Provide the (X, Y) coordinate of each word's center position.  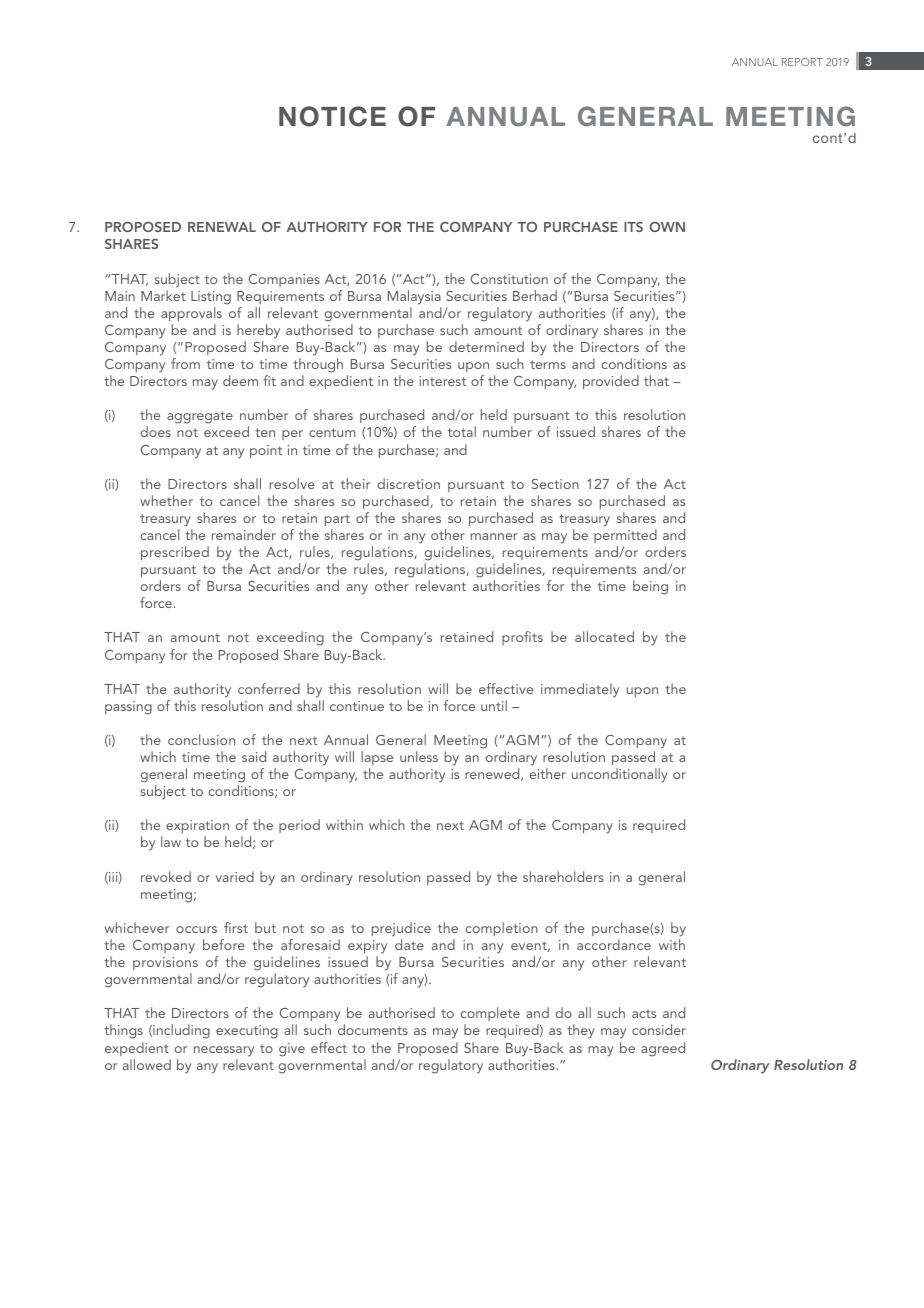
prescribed (175, 553)
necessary (224, 1051)
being (650, 587)
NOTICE (332, 116)
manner (494, 536)
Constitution (509, 279)
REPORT (802, 62)
